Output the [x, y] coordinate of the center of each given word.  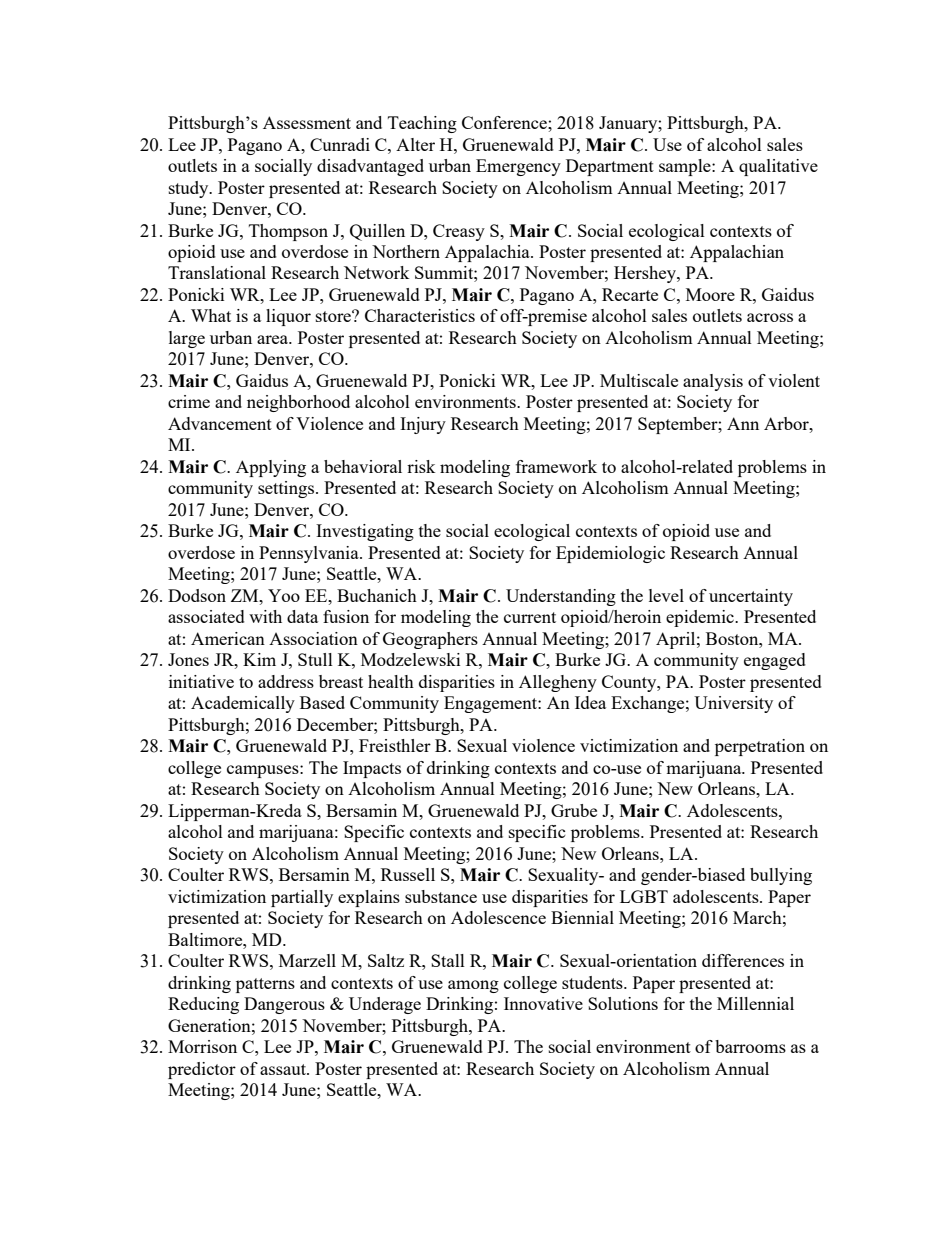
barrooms [750, 1046]
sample [686, 167]
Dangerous [284, 1005]
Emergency [518, 167]
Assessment [307, 122]
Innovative [543, 1003]
